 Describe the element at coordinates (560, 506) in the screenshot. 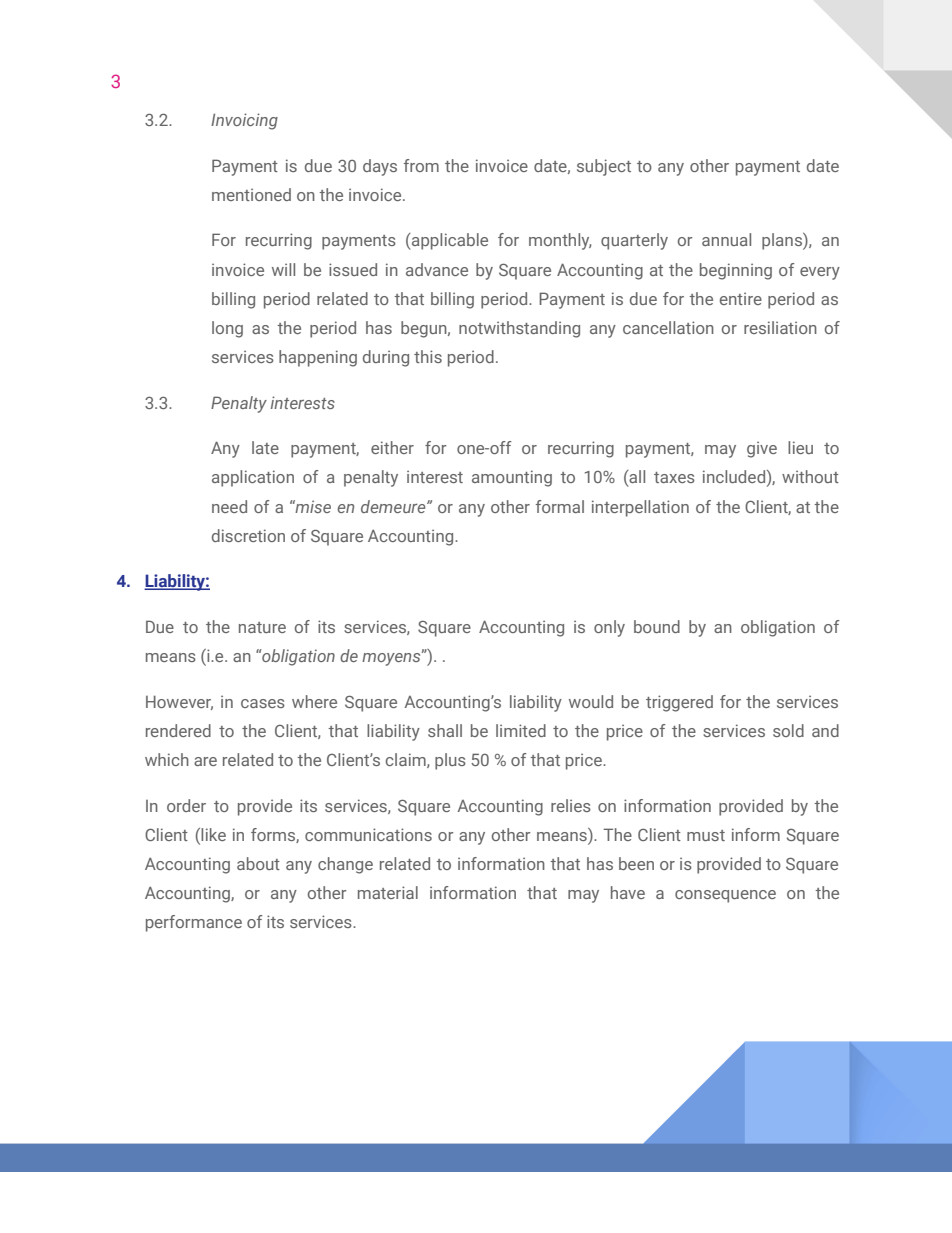

I see `formal` at that location.
